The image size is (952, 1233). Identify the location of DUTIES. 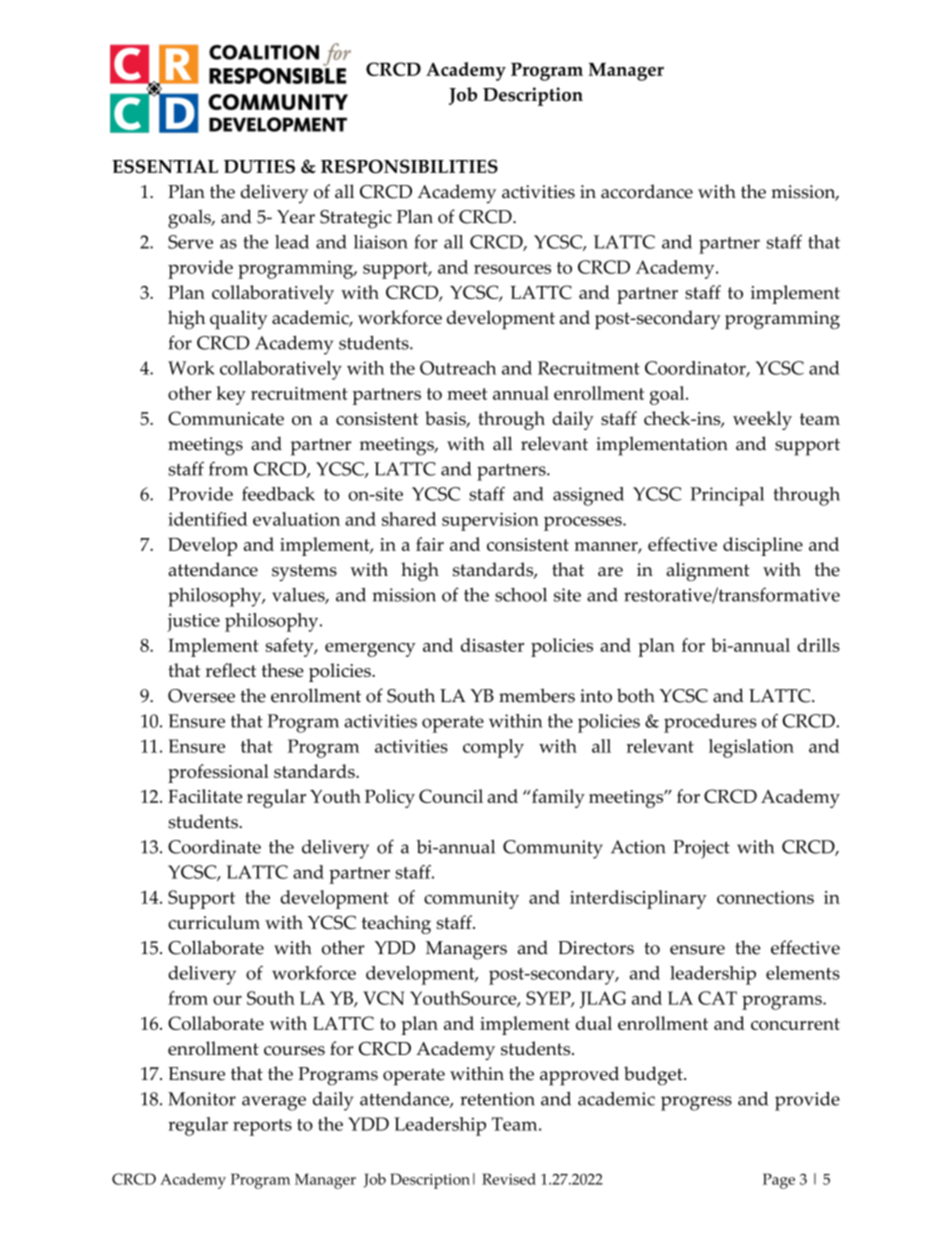
(259, 166).
